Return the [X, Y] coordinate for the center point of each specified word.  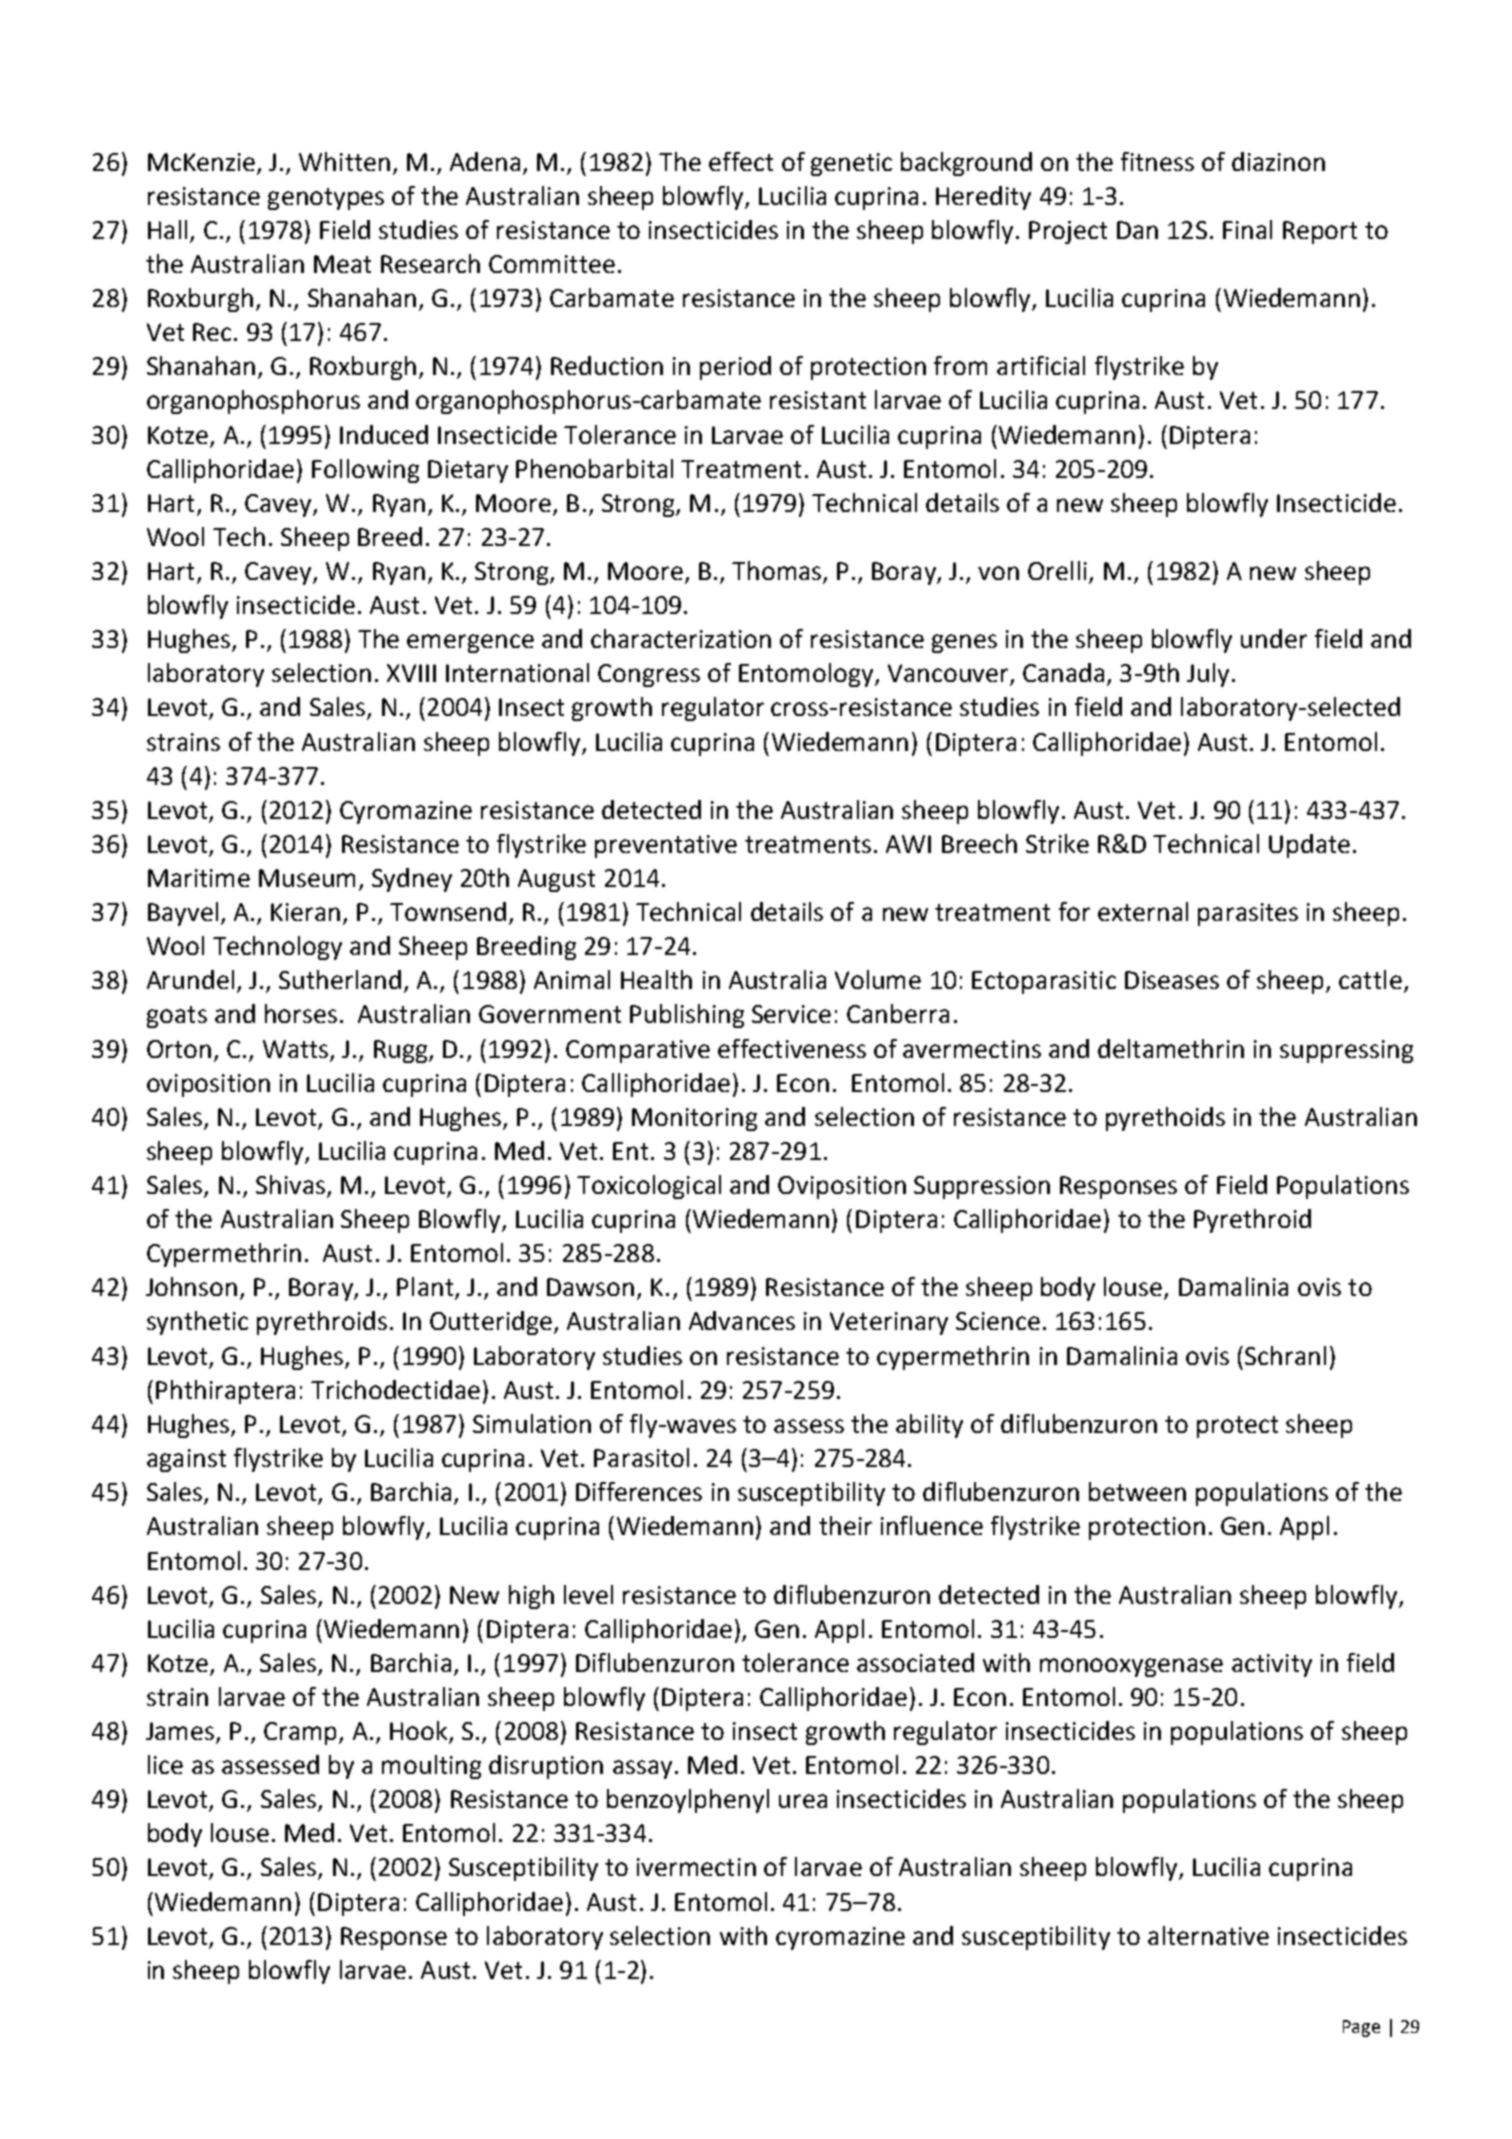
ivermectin [696, 1867]
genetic [851, 164]
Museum [307, 878]
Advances [742, 1320]
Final [1247, 229]
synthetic [197, 1323]
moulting [431, 1767]
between [1137, 1491]
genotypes [326, 199]
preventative [666, 846]
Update [1309, 846]
